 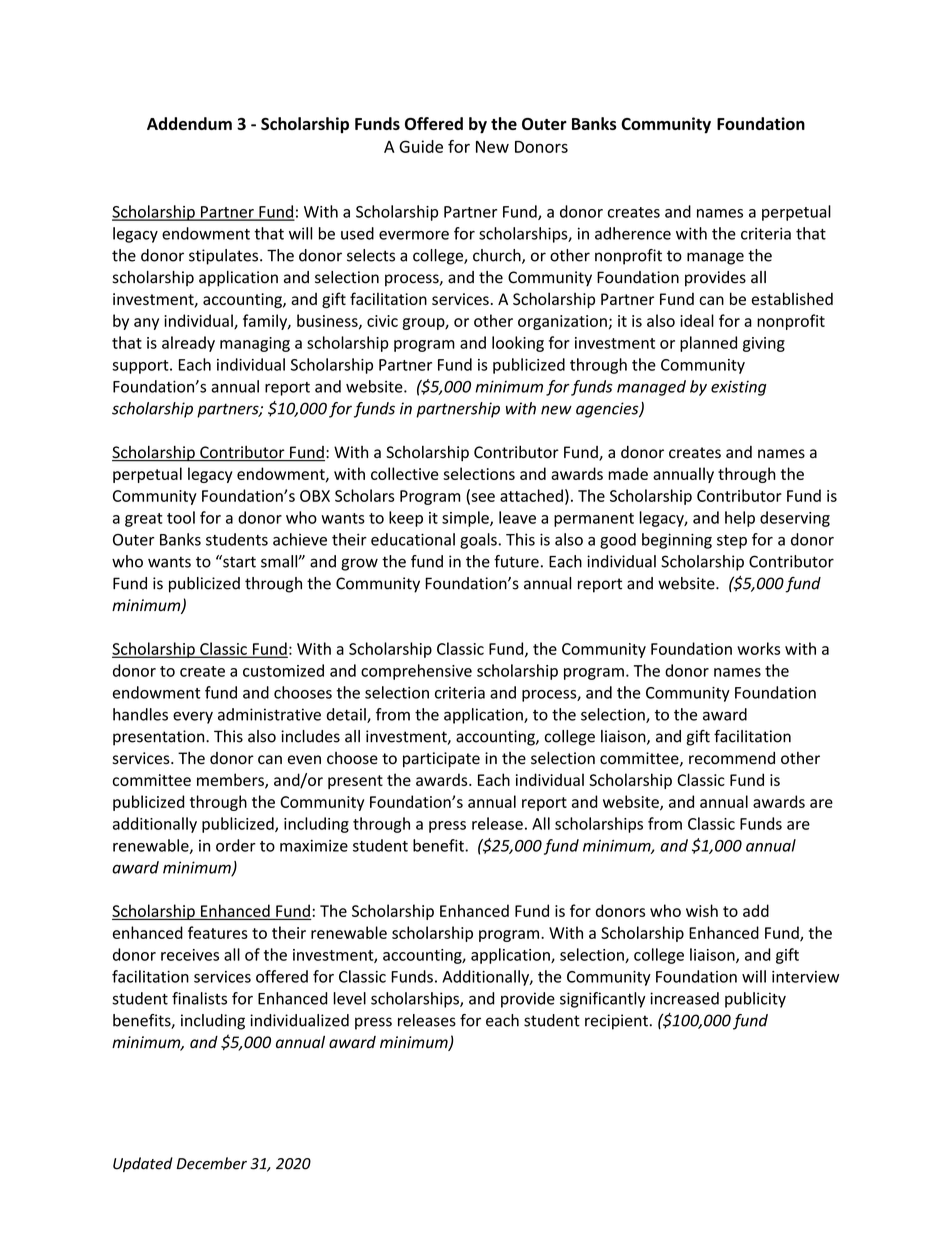 I want to click on every, so click(x=193, y=717).
